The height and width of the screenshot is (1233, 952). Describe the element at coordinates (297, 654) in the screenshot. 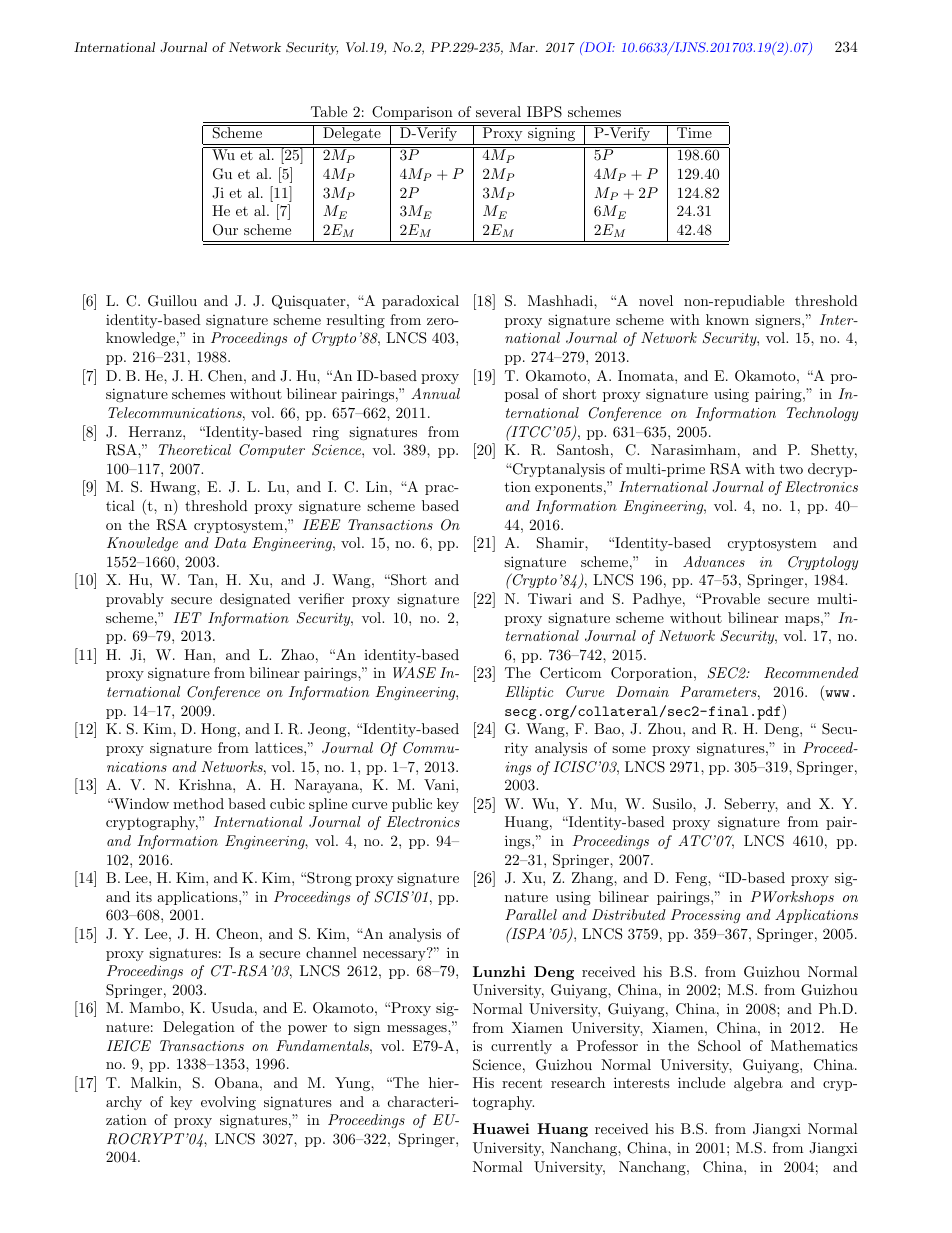

I see `Zhao` at that location.
